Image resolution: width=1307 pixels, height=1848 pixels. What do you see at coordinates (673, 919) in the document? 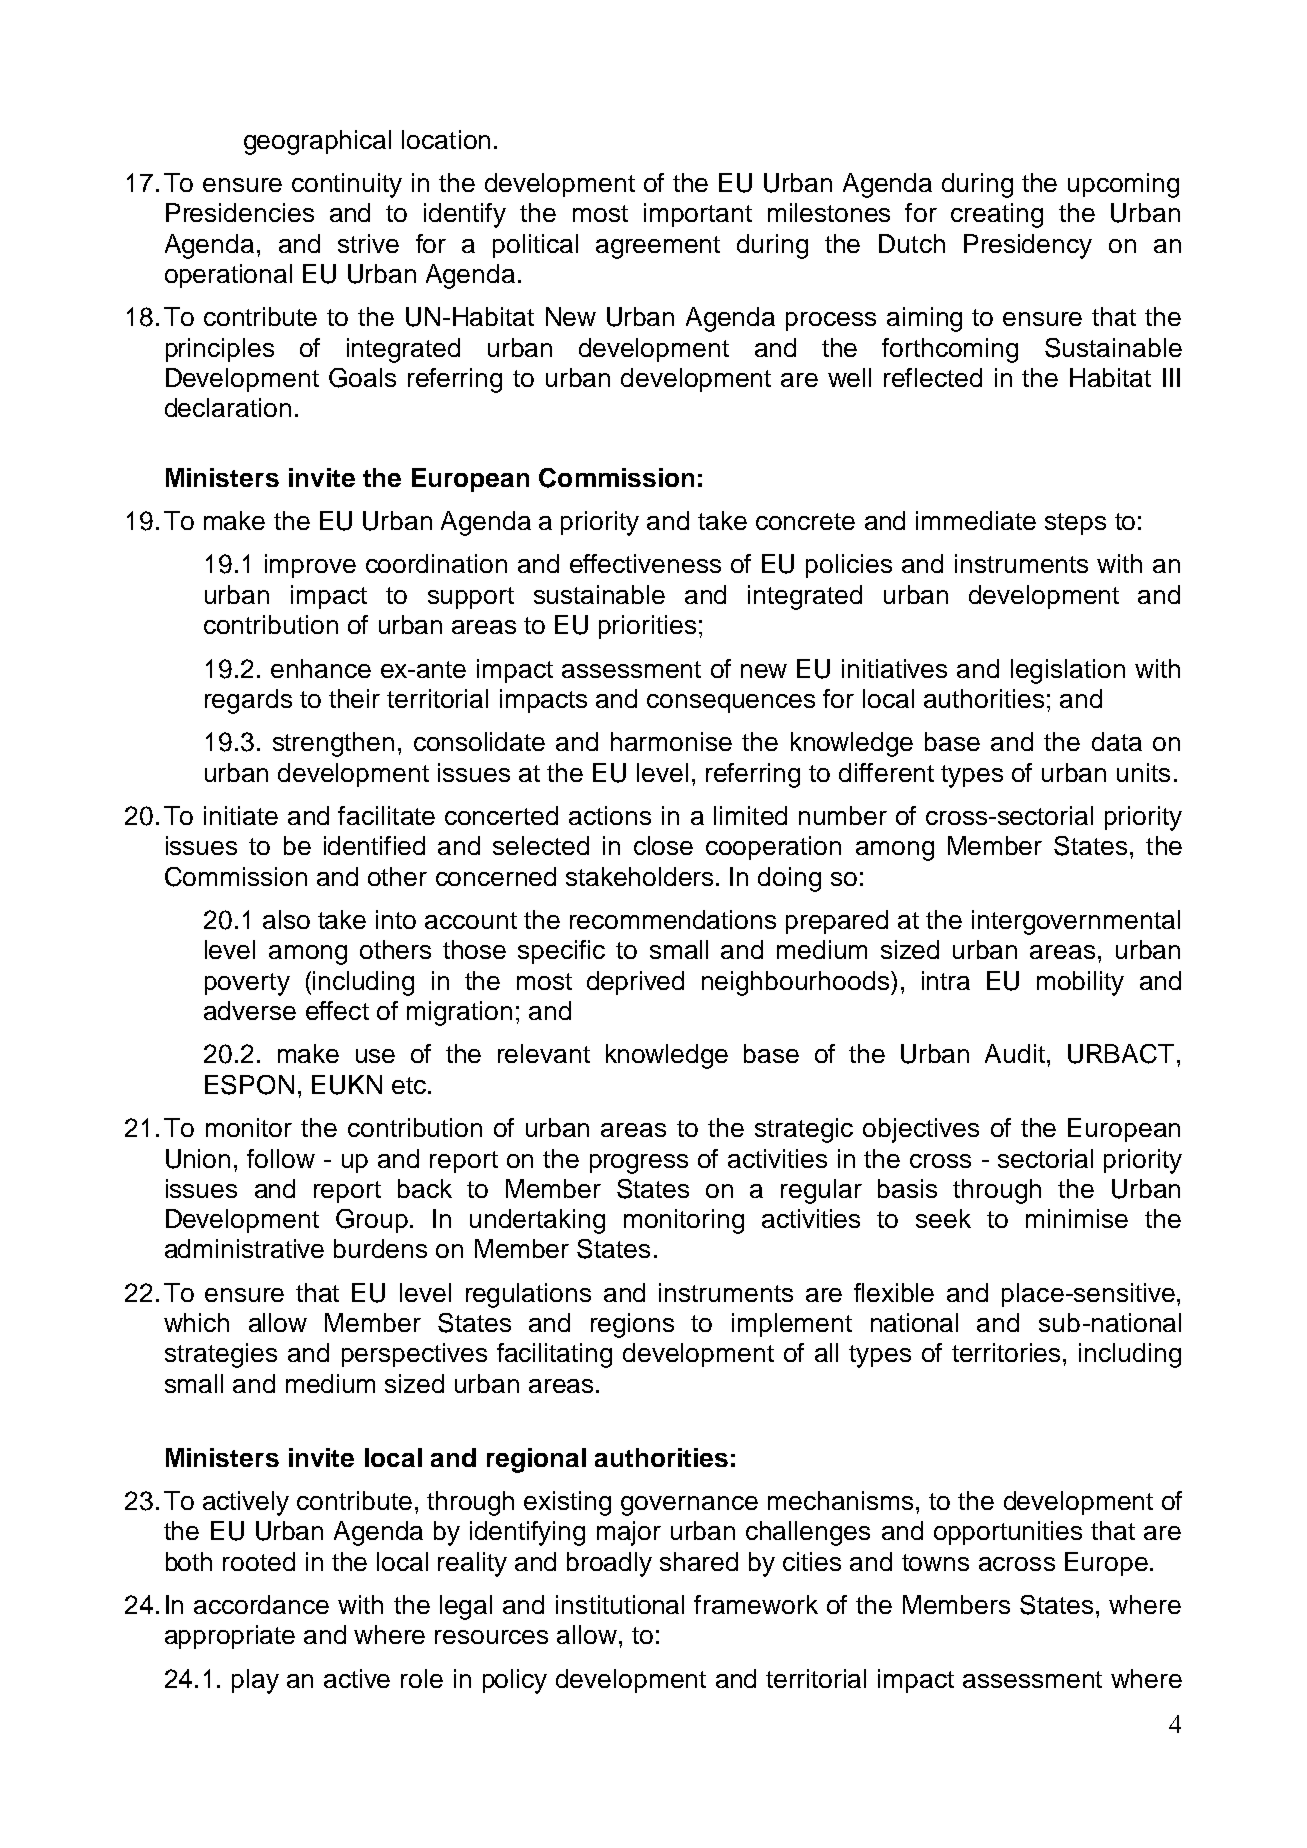
I see `recommendations` at bounding box center [673, 919].
